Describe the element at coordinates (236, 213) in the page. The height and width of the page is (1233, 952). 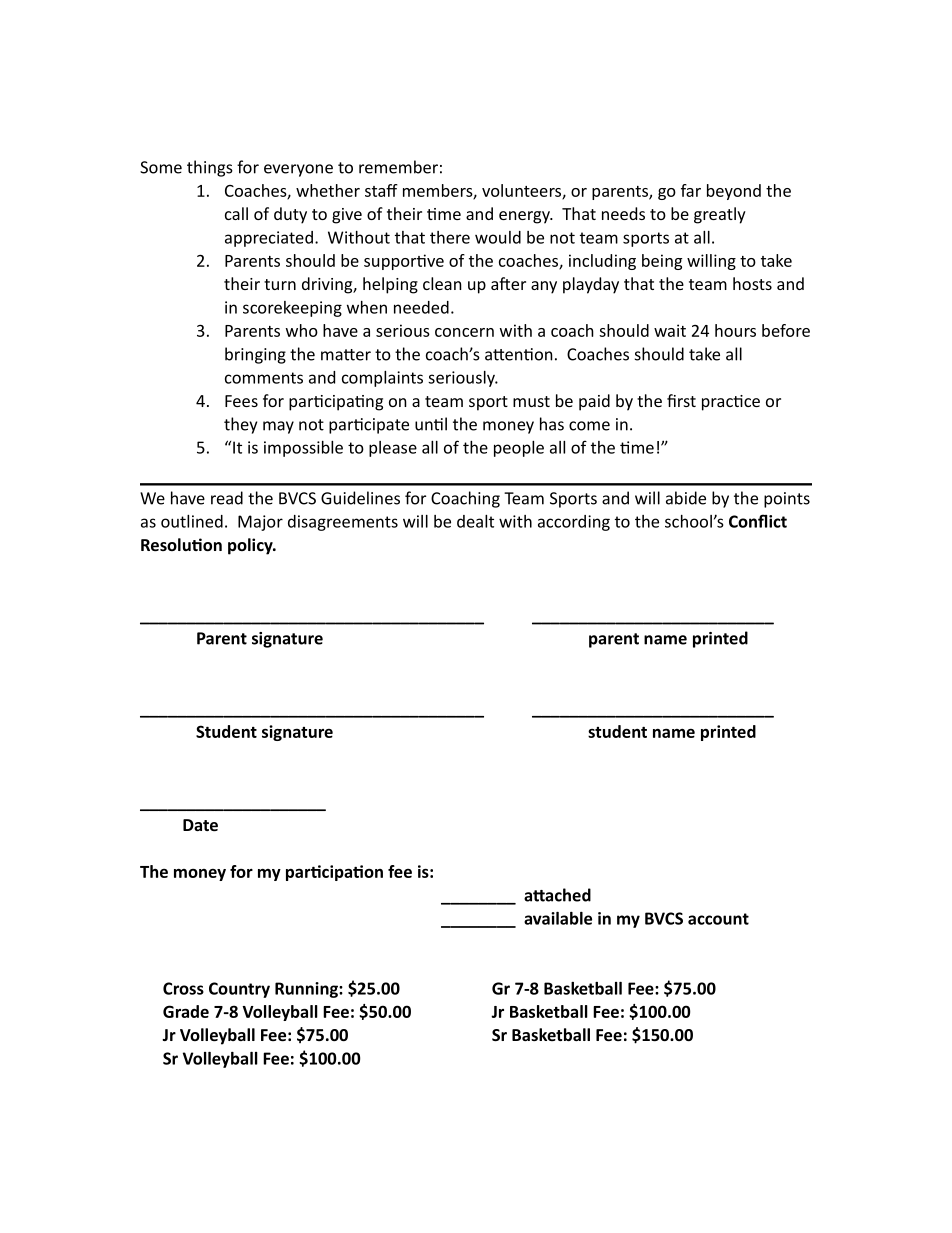
I see `call` at that location.
